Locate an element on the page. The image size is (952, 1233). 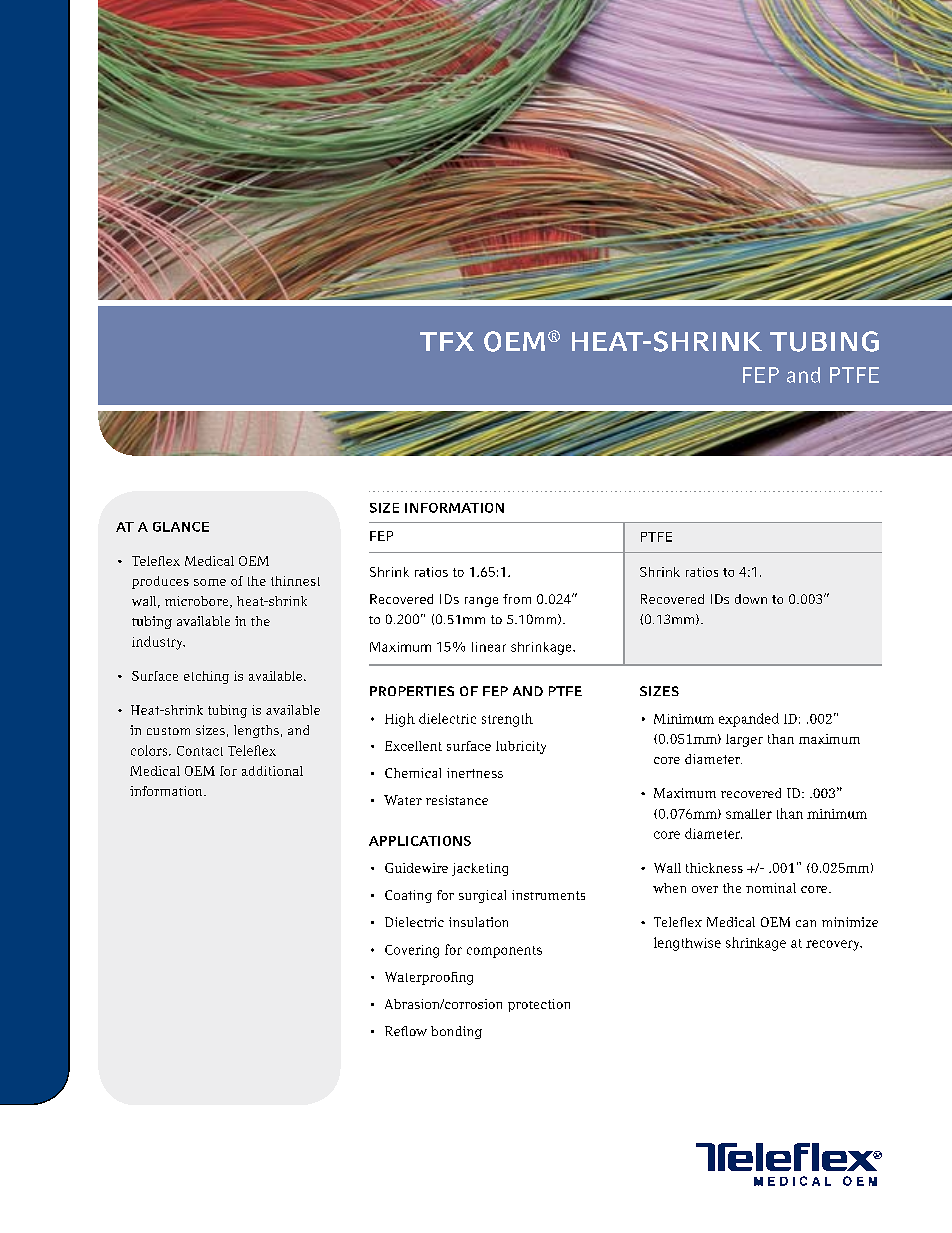
from is located at coordinates (517, 599).
